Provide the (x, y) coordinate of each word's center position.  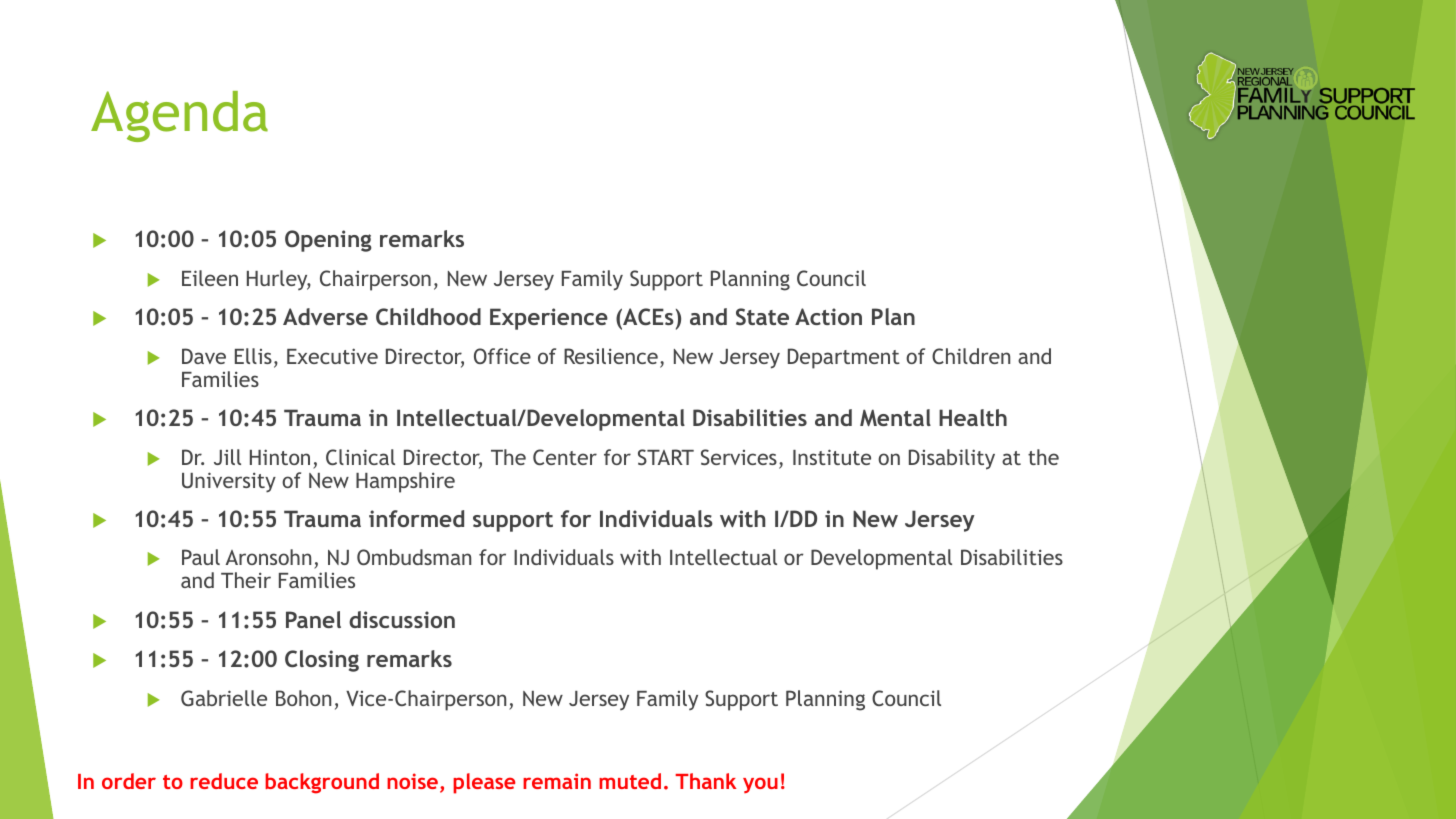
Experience (549, 319)
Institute (832, 457)
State (762, 316)
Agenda (179, 116)
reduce (224, 781)
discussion (402, 619)
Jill (227, 457)
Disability (952, 459)
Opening (328, 241)
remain (557, 781)
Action (828, 316)
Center (565, 457)
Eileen (210, 278)
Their (246, 580)
